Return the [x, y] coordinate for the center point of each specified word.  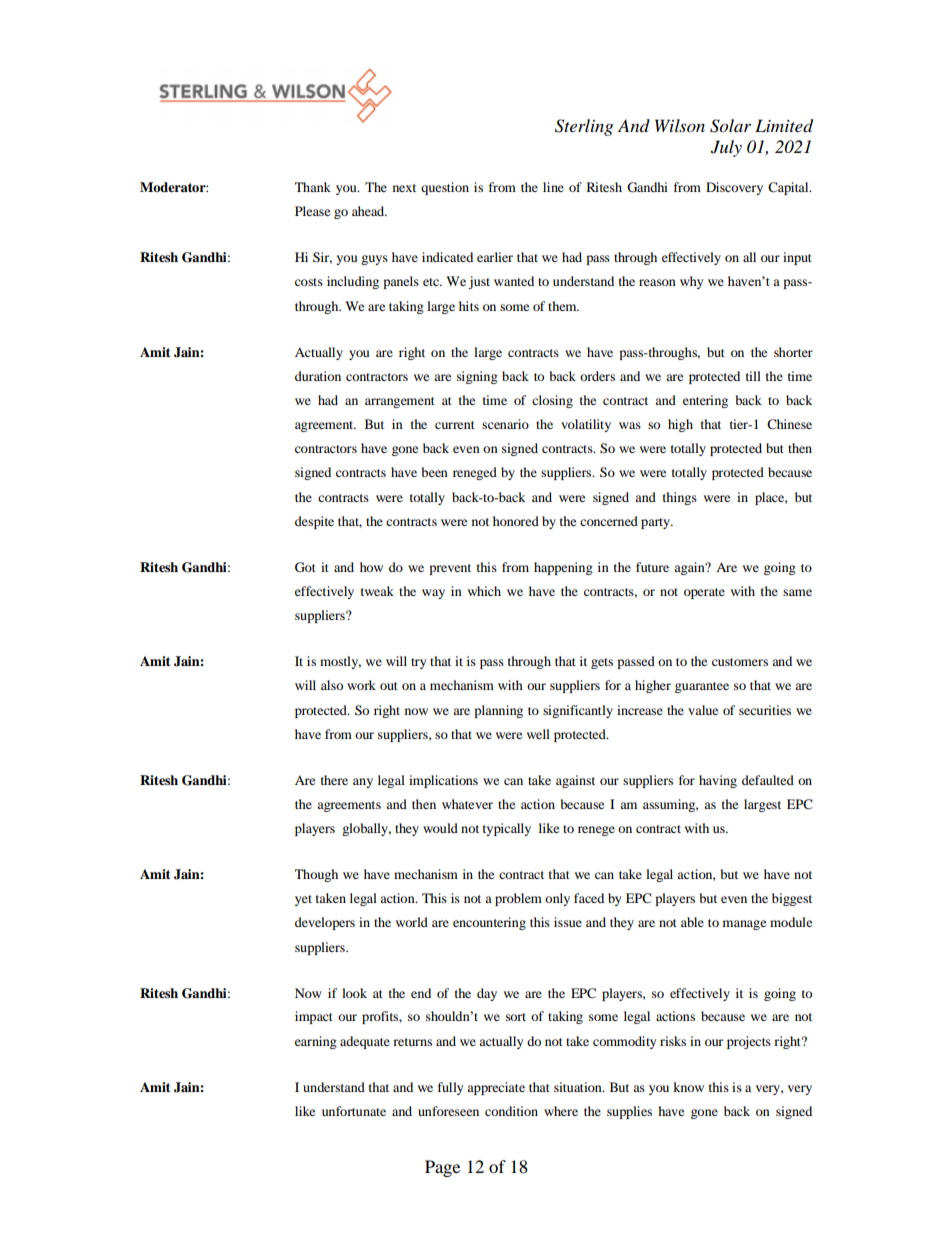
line [553, 187]
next [404, 188]
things [680, 498]
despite [314, 522]
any [363, 783]
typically [507, 829]
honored [516, 521]
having [718, 781]
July [726, 148]
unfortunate [354, 1111]
